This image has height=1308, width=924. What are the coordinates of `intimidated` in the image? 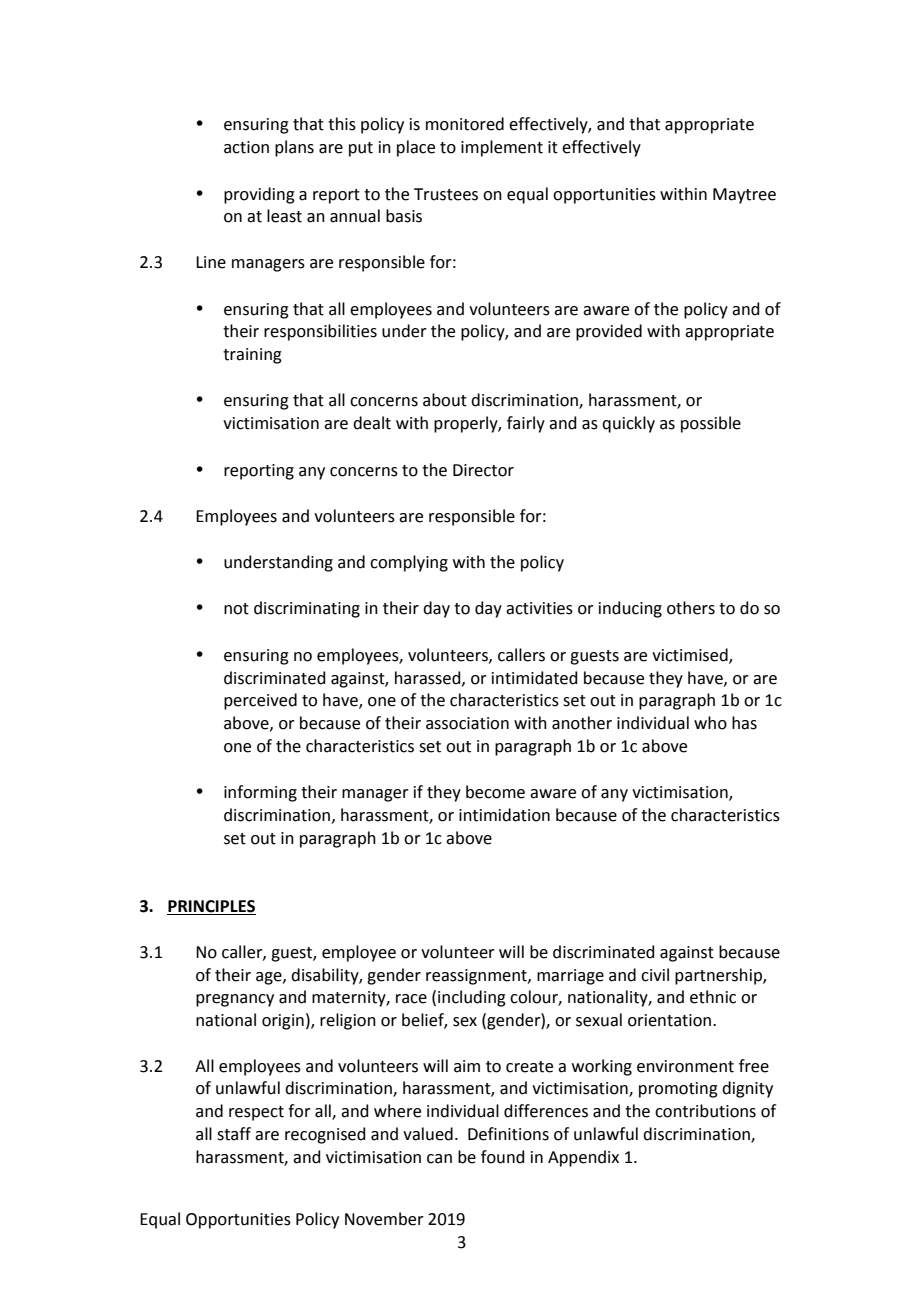 It's located at (535, 678).
